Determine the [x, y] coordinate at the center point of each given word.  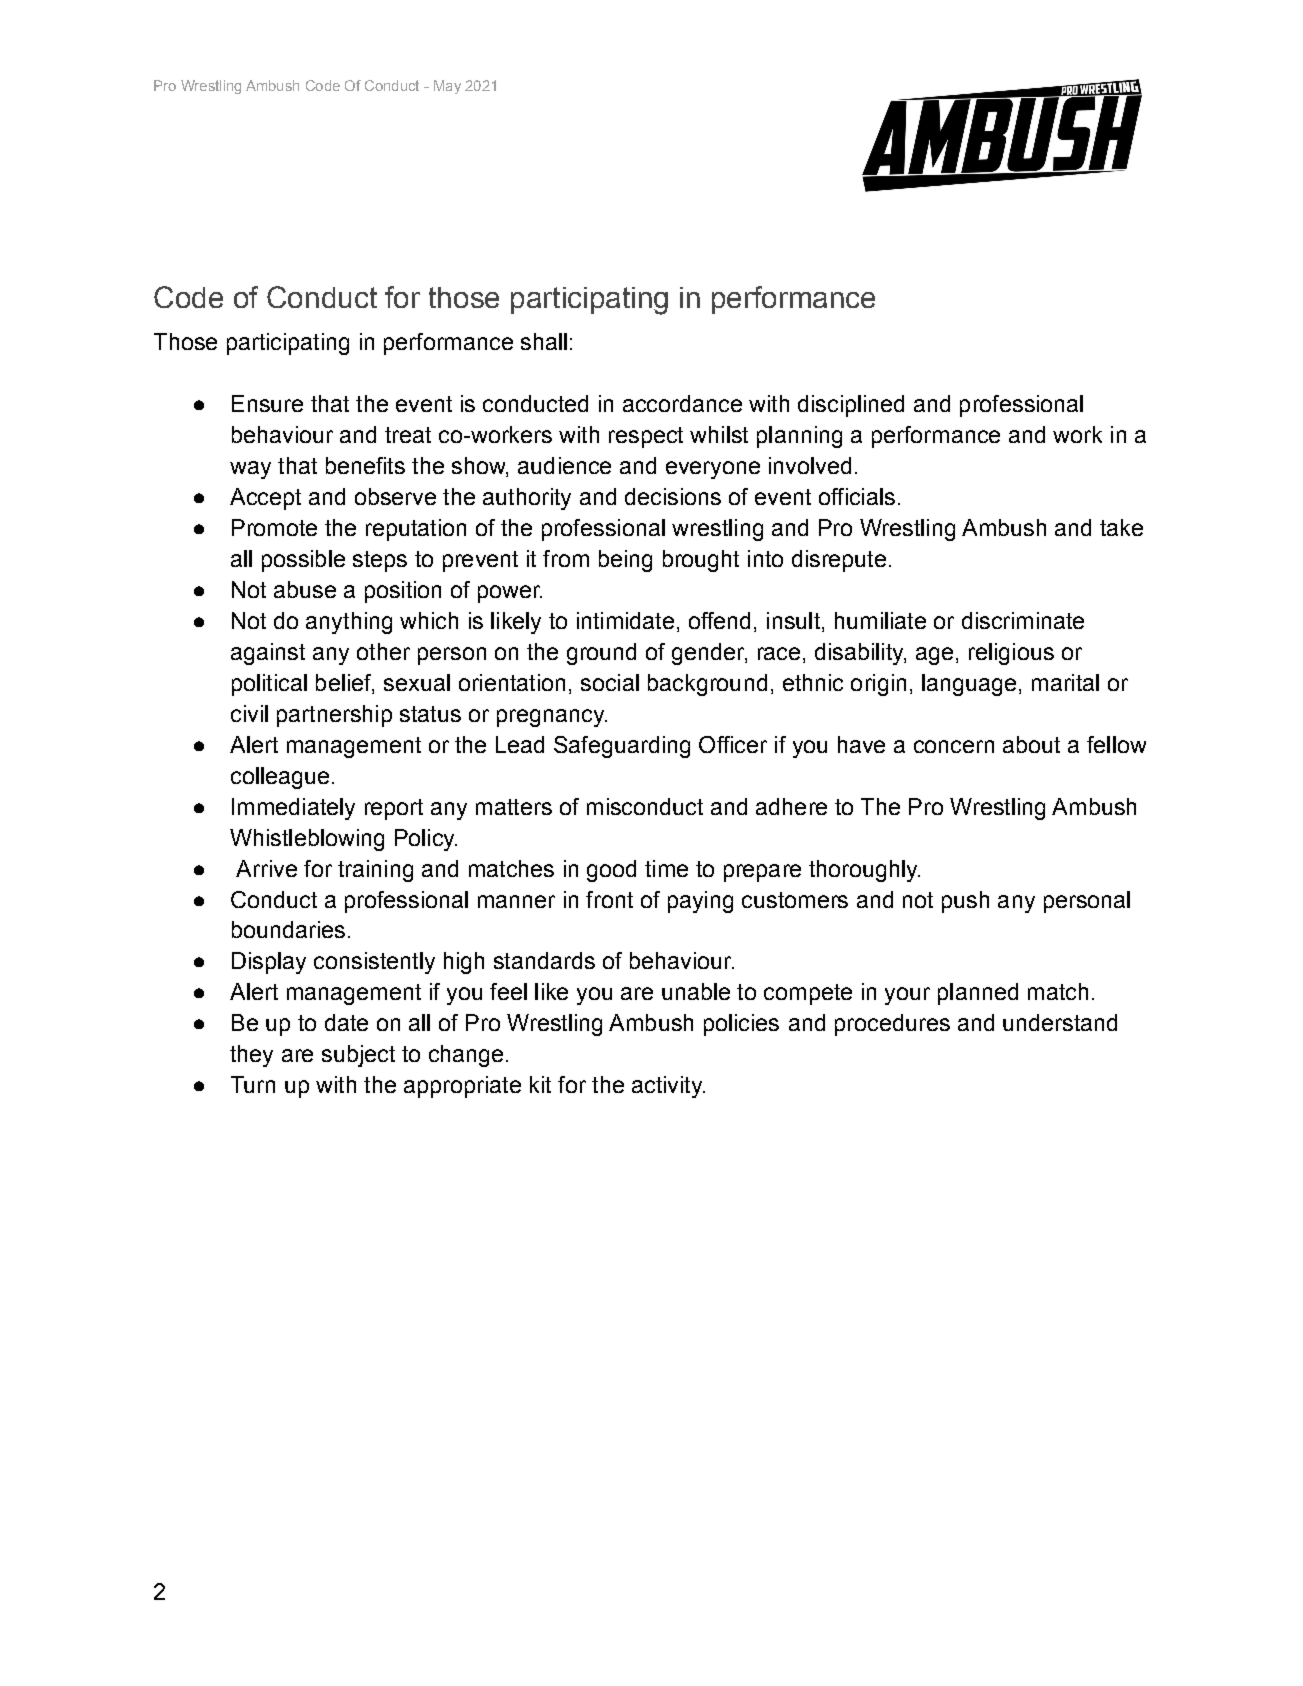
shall [544, 341]
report [394, 809]
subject [358, 1056]
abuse [305, 589]
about [1031, 744]
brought [701, 561]
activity [668, 1087]
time [666, 868]
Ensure [267, 403]
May [447, 87]
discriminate [1023, 620]
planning [799, 437]
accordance [682, 403]
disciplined [851, 406]
